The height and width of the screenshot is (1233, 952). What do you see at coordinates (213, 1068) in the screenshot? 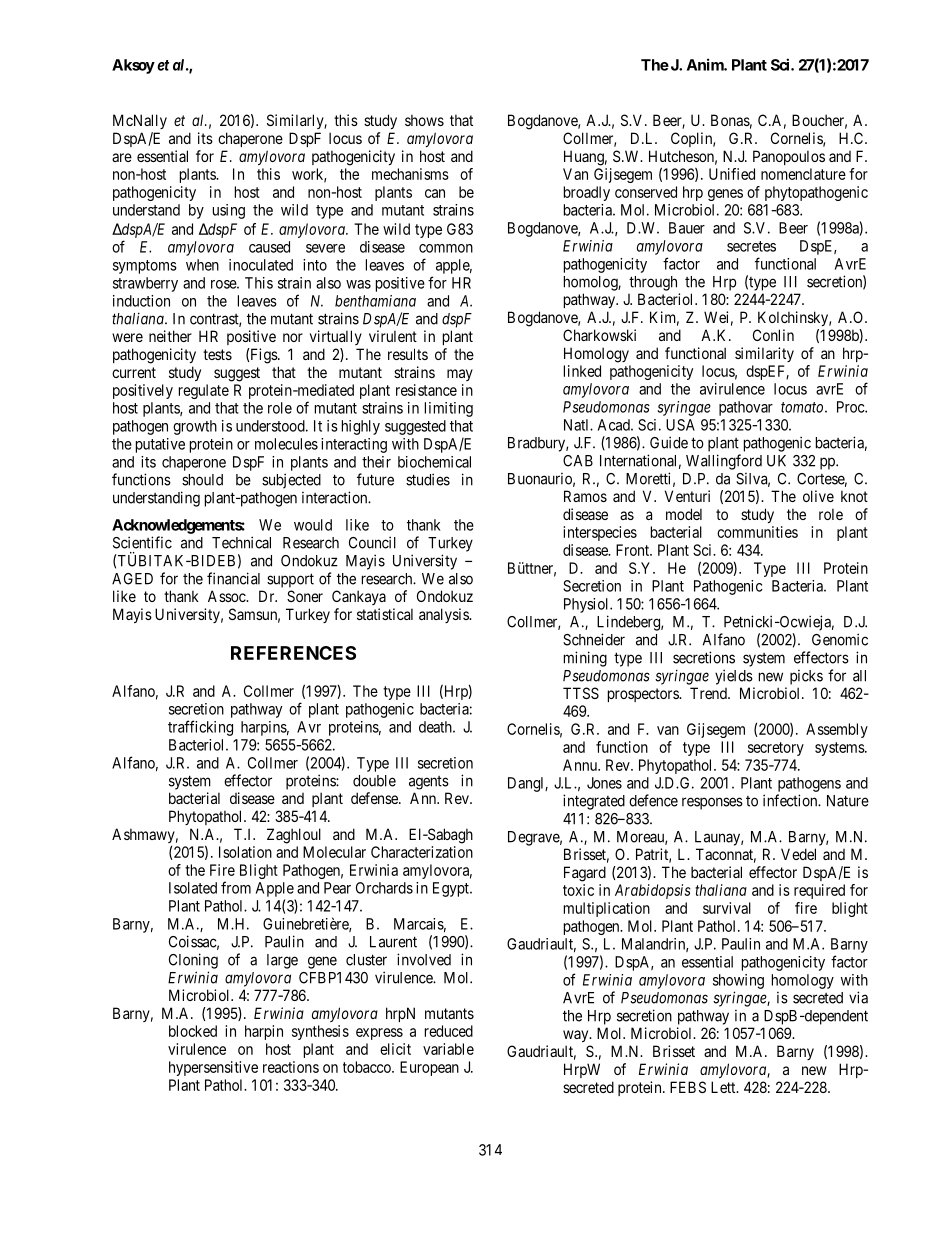
I see `hypersensitive` at bounding box center [213, 1068].
